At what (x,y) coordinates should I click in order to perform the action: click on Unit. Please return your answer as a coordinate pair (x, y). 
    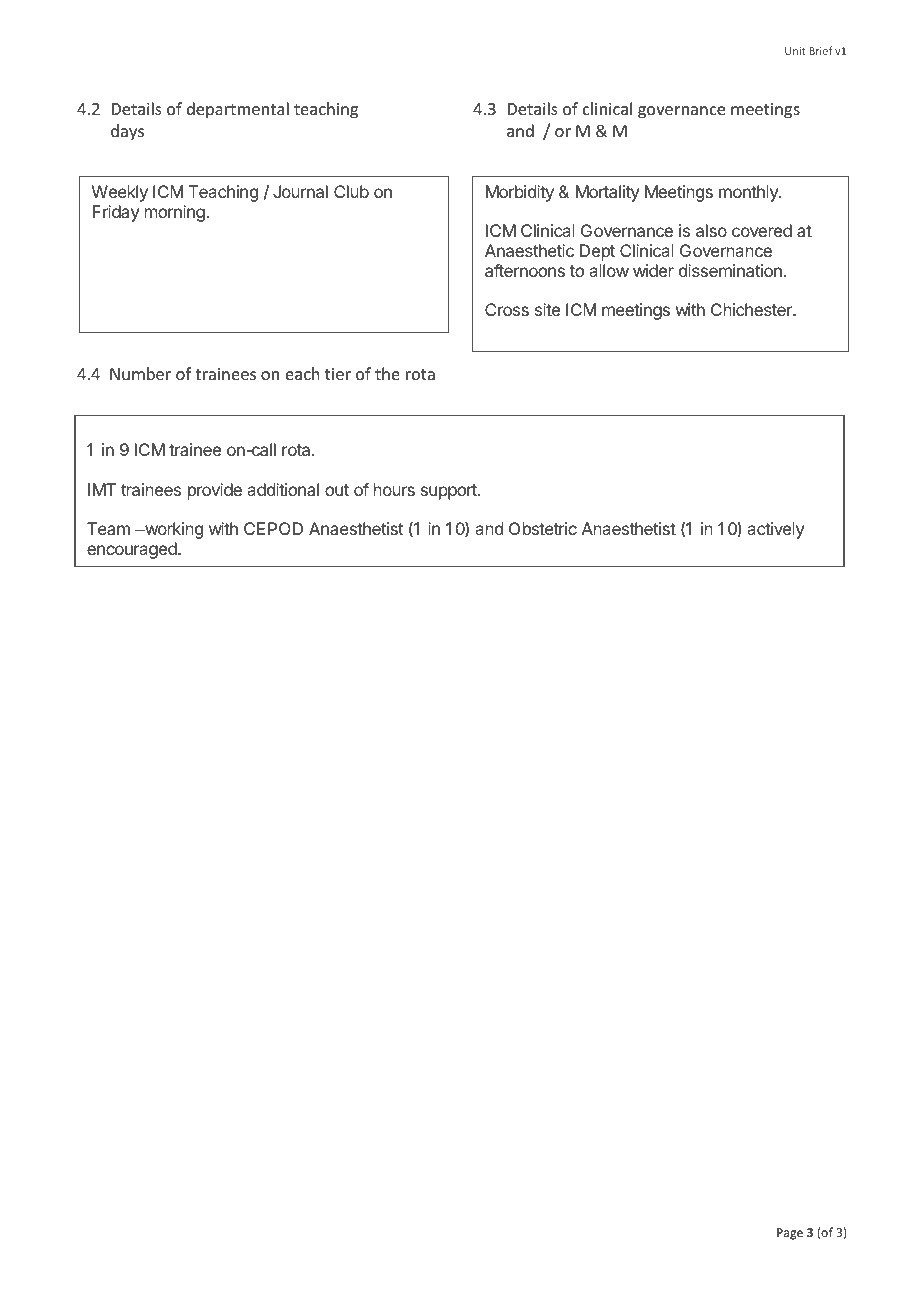
    Looking at the image, I should click on (795, 51).
